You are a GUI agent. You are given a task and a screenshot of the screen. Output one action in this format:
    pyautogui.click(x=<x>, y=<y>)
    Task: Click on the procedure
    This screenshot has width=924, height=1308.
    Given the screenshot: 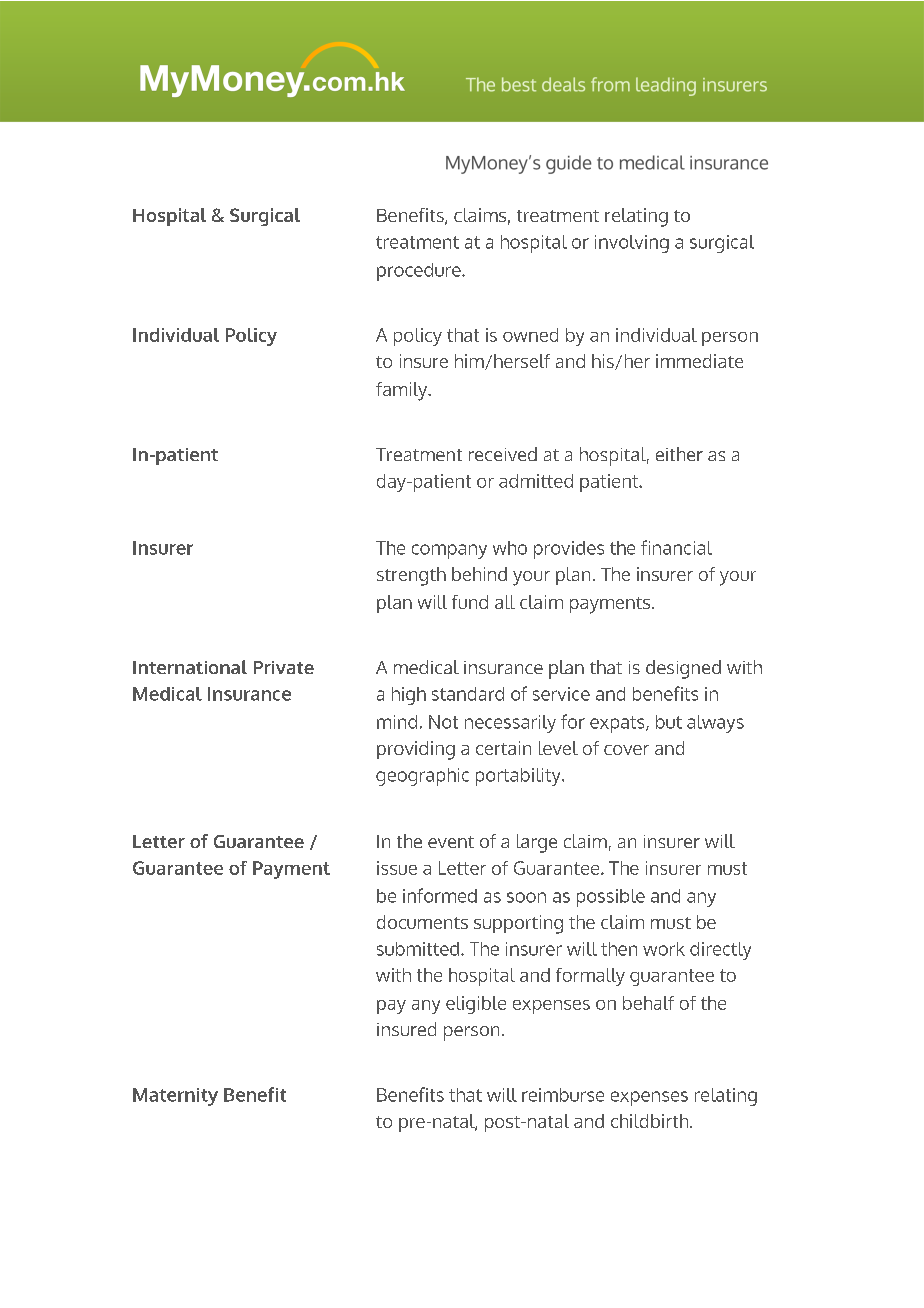 What is the action you would take?
    pyautogui.click(x=420, y=272)
